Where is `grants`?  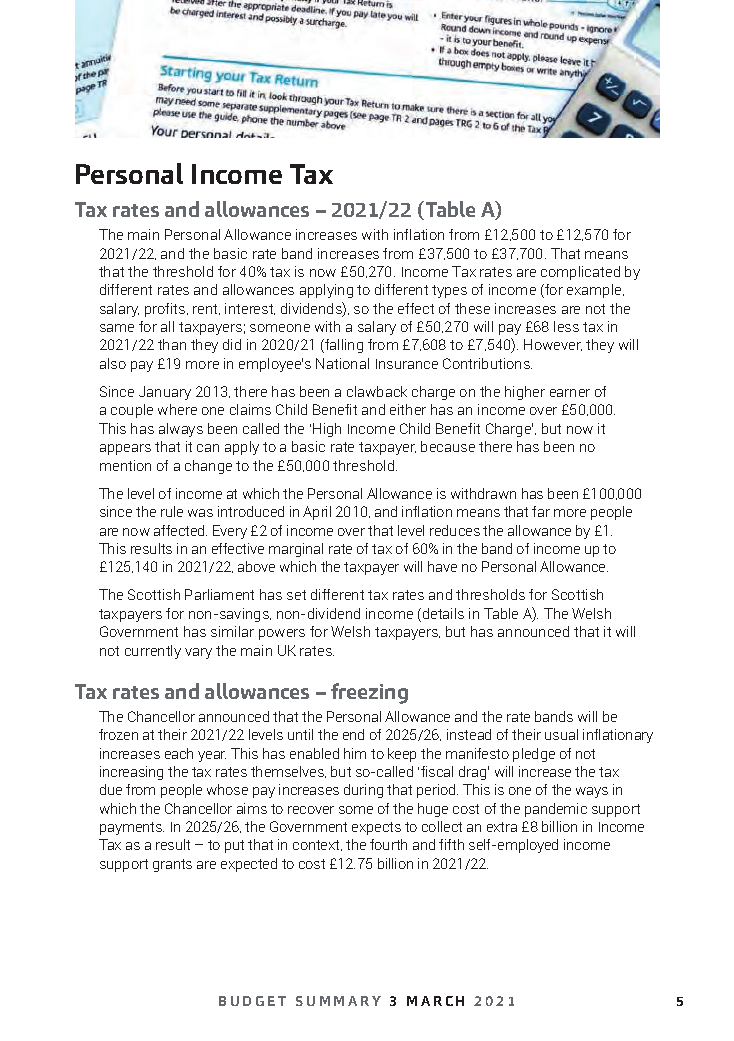
grants is located at coordinates (172, 865).
